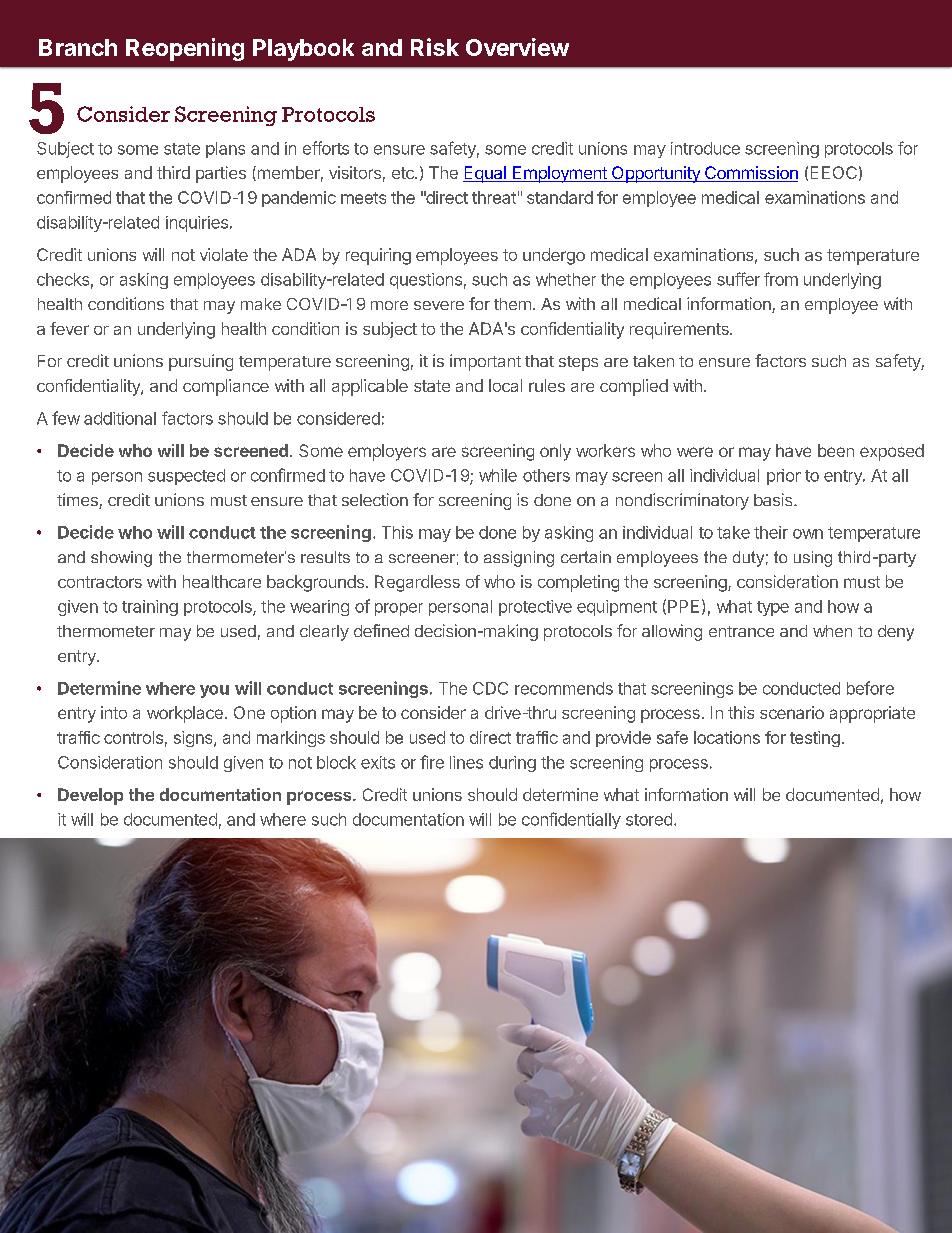 The width and height of the screenshot is (952, 1233). What do you see at coordinates (705, 148) in the screenshot?
I see `introduce` at bounding box center [705, 148].
